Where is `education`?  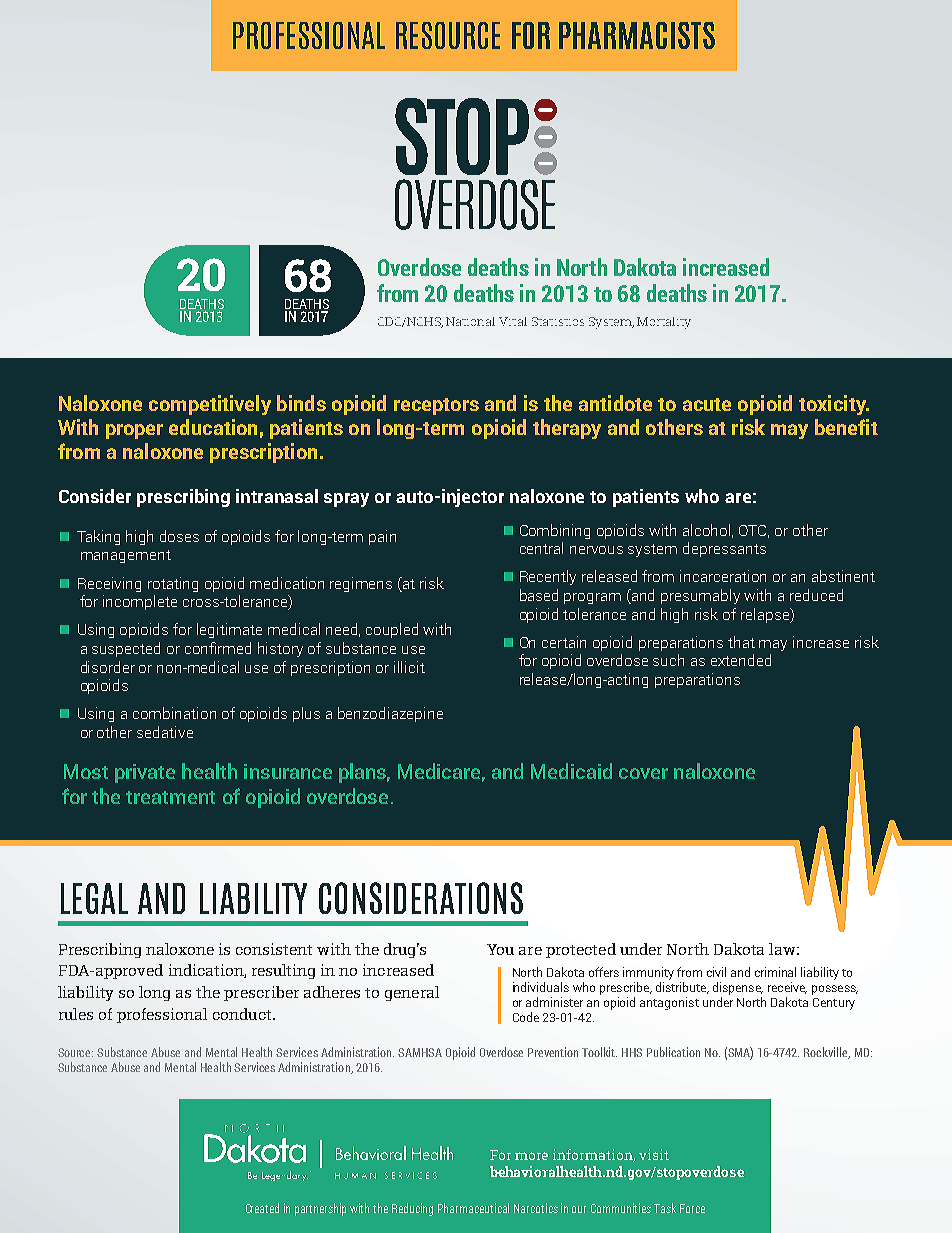 education is located at coordinates (213, 427).
